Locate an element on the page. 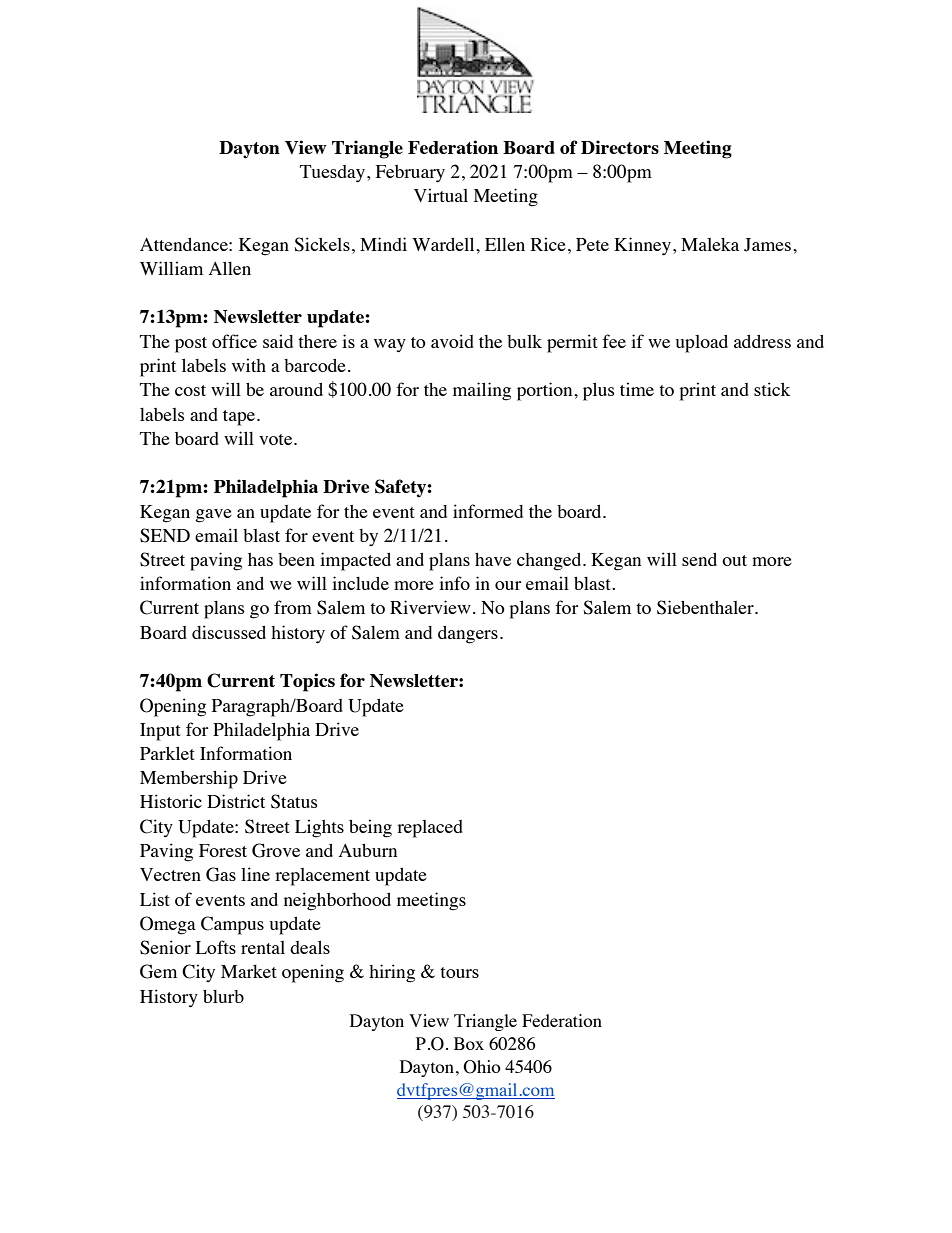 The image size is (952, 1233). Tuesday is located at coordinates (334, 174).
